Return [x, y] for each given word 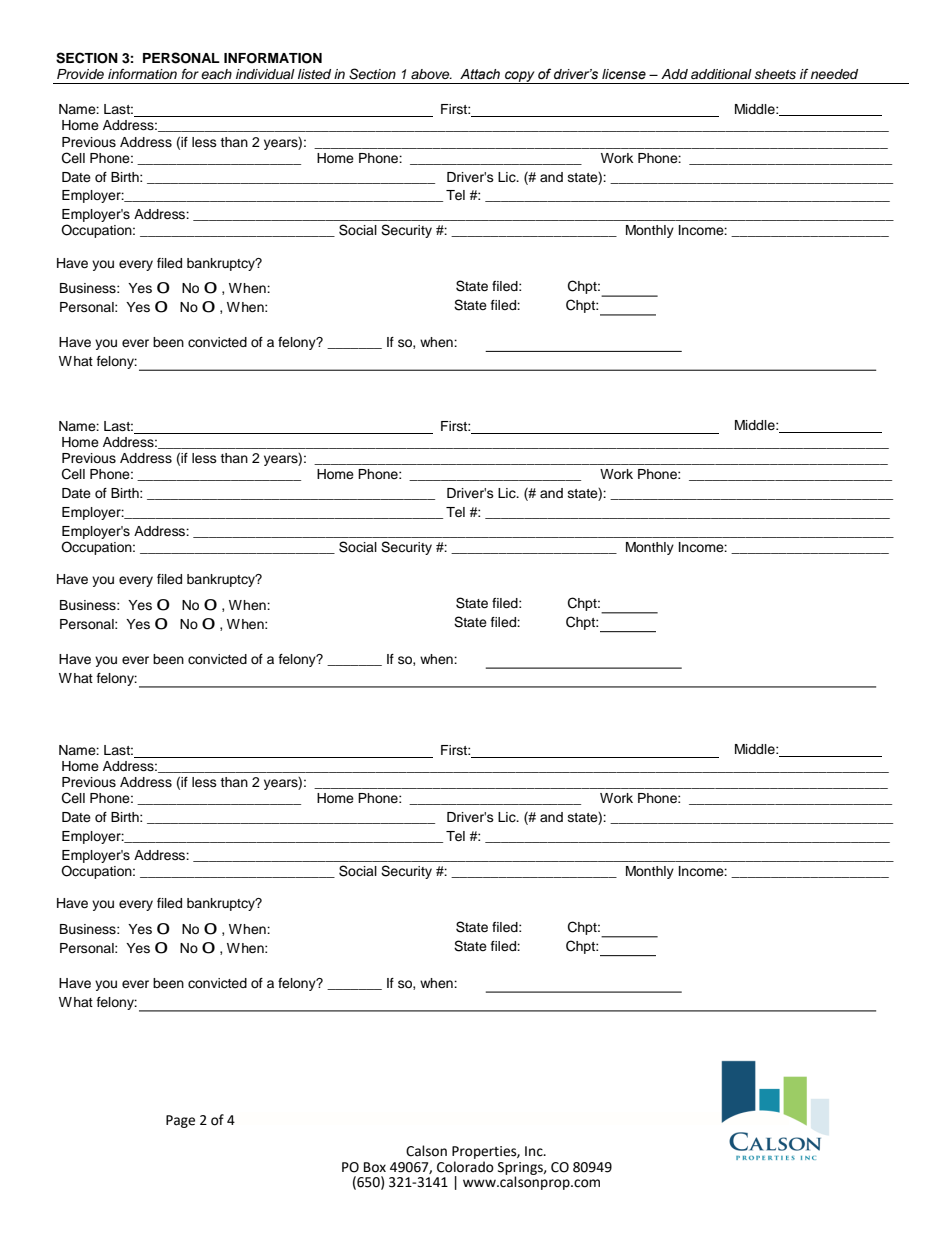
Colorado [465, 1167]
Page [180, 1121]
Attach [480, 74]
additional [721, 74]
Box [375, 1167]
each [216, 74]
